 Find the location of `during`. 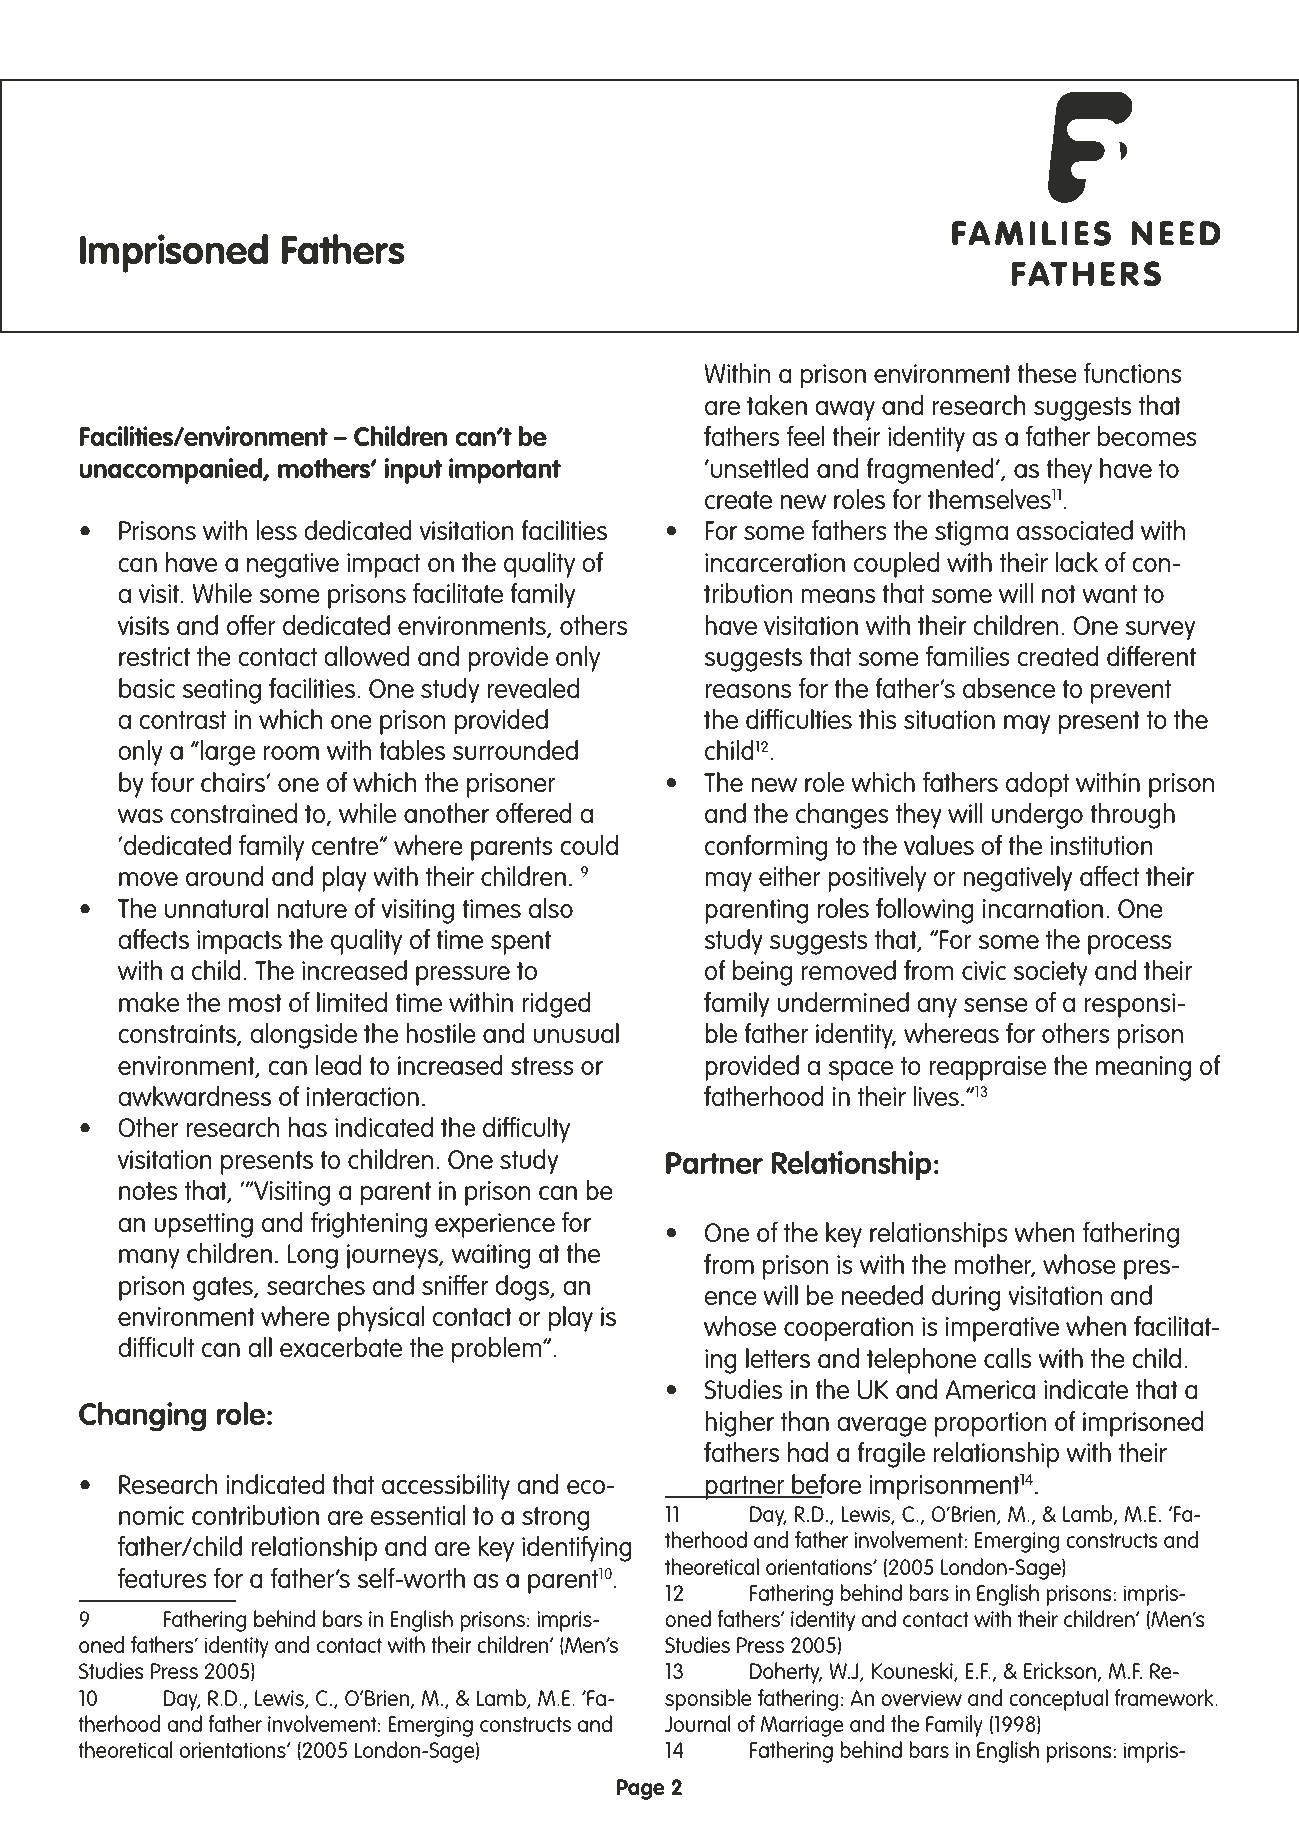

during is located at coordinates (966, 1298).
